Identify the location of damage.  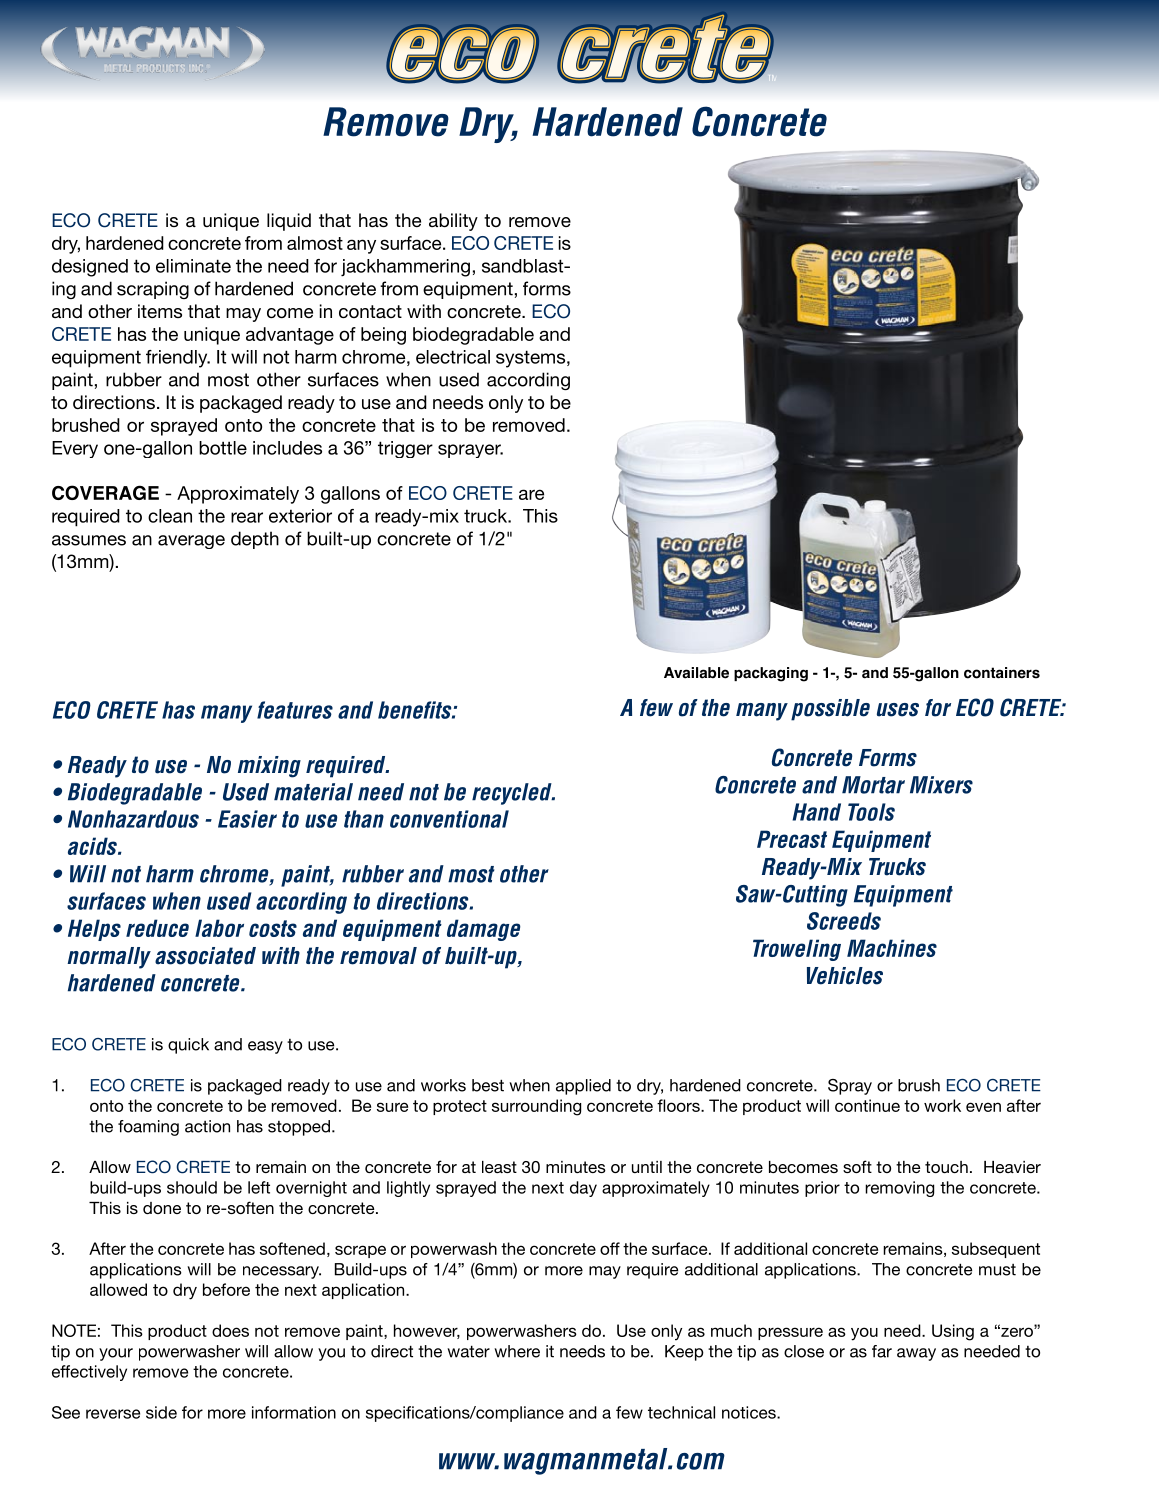
(483, 930).
